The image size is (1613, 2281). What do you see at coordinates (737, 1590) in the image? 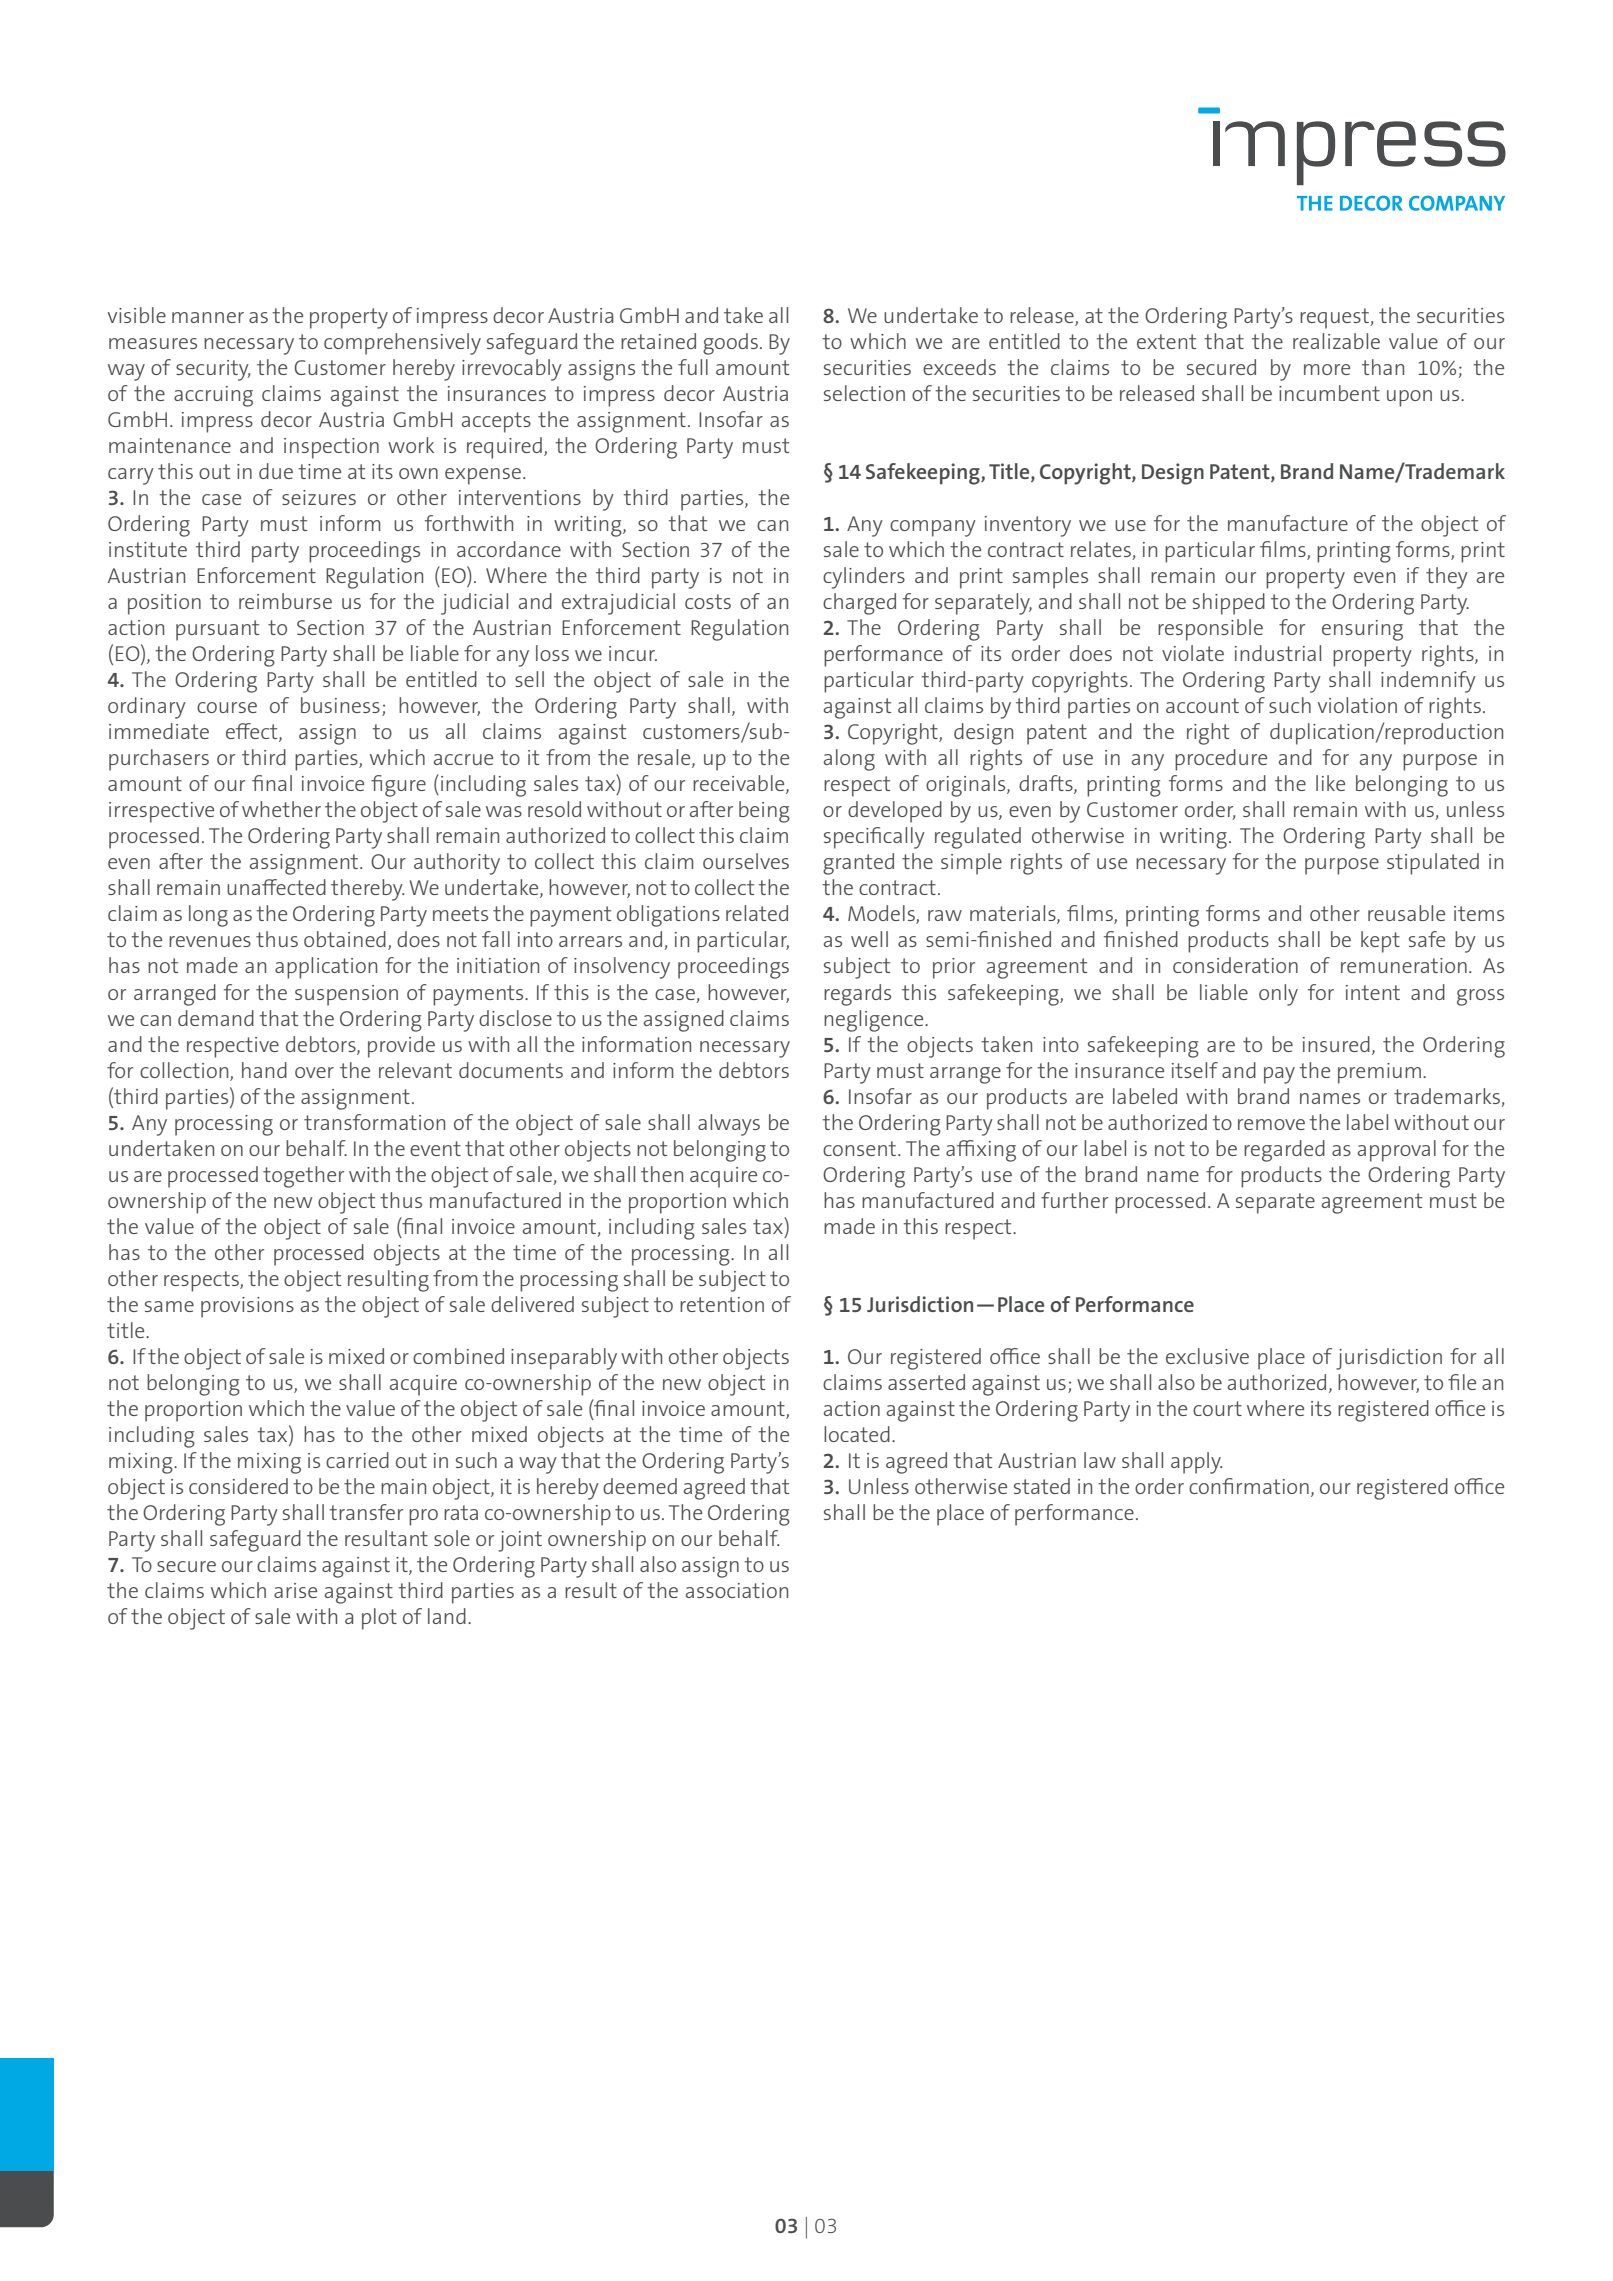
I see `association` at bounding box center [737, 1590].
